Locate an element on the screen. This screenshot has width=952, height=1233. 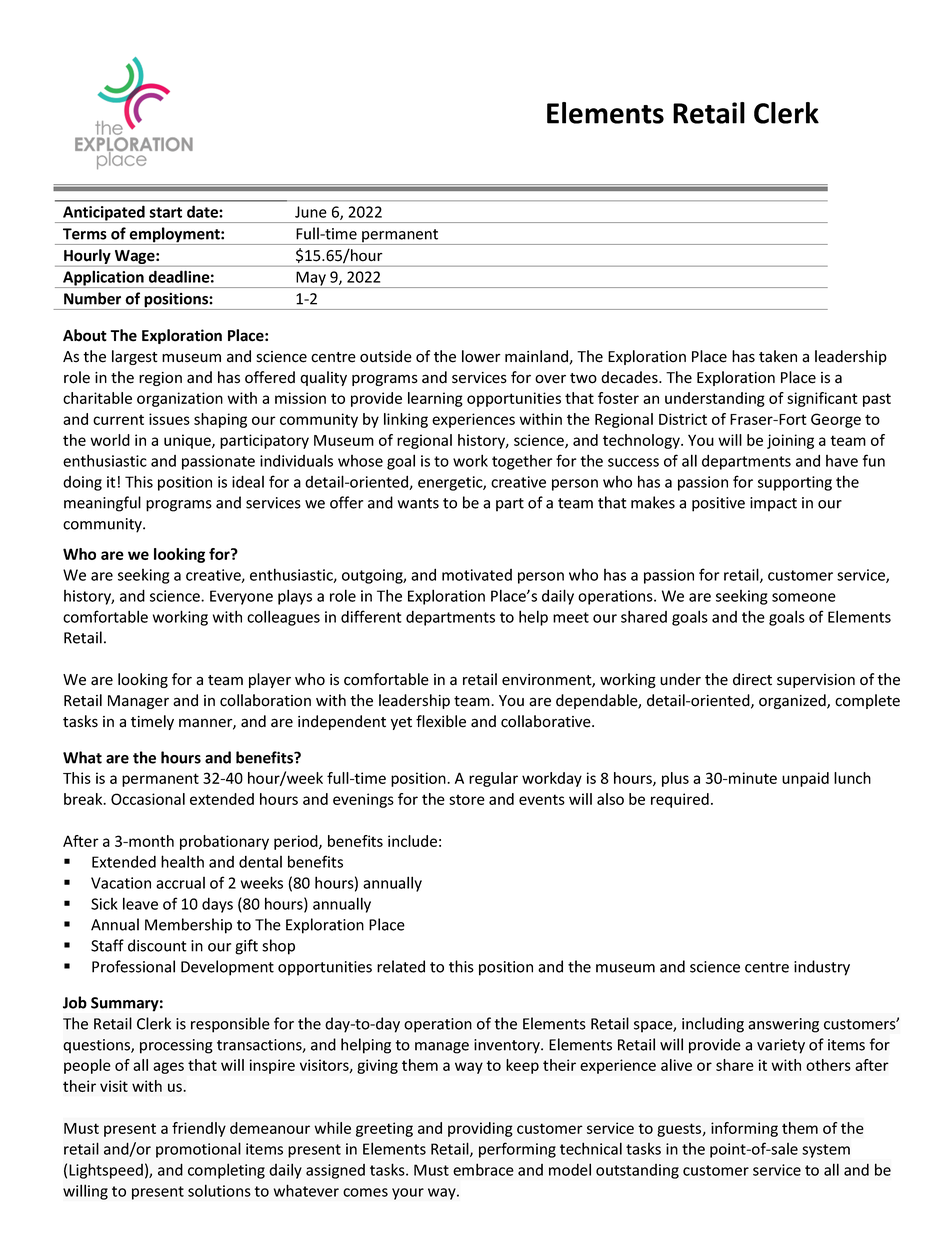
embrace is located at coordinates (483, 1169).
